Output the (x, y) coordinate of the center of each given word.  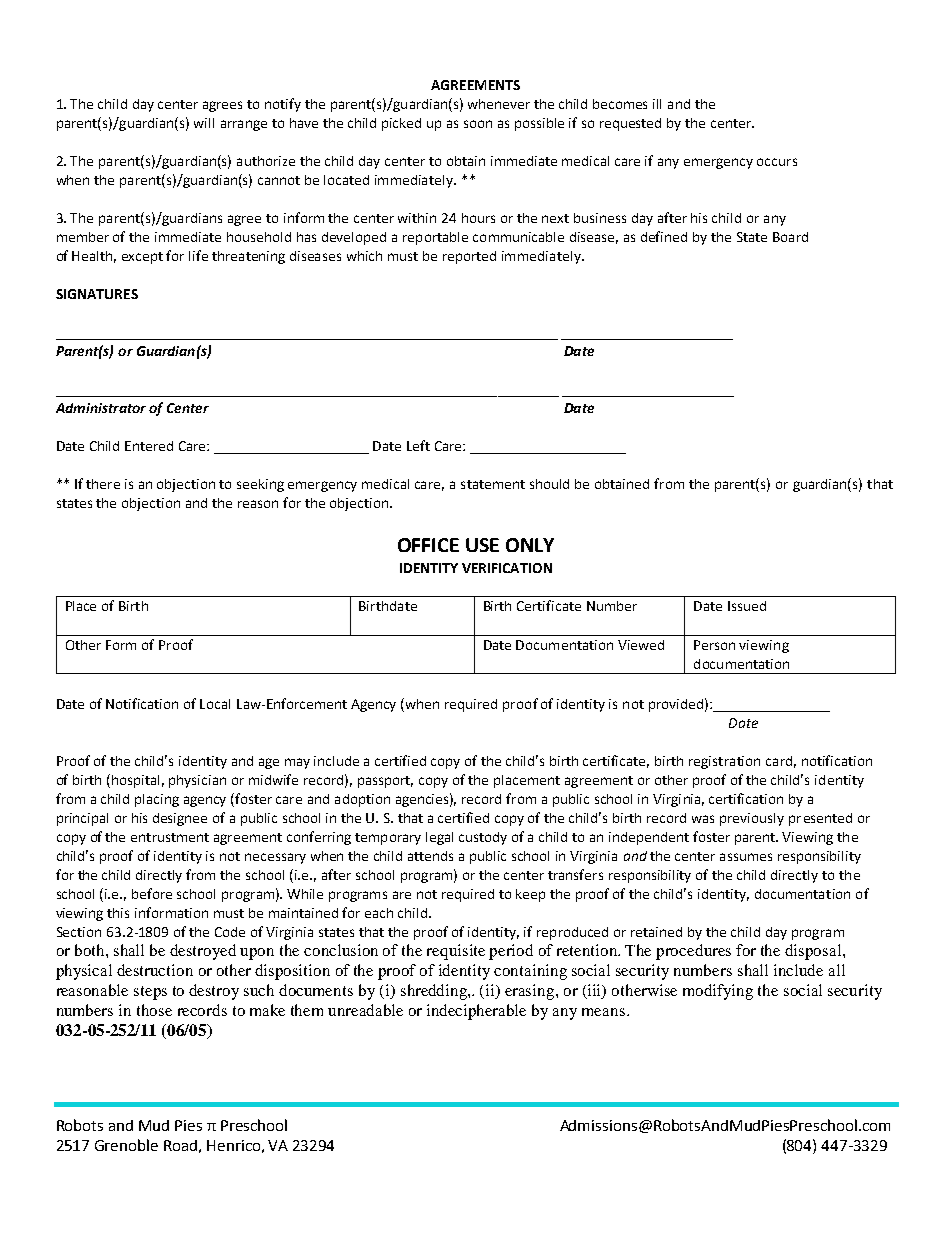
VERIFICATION (507, 568)
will (204, 123)
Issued (747, 606)
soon (478, 124)
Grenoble (126, 1145)
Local (215, 704)
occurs (777, 162)
